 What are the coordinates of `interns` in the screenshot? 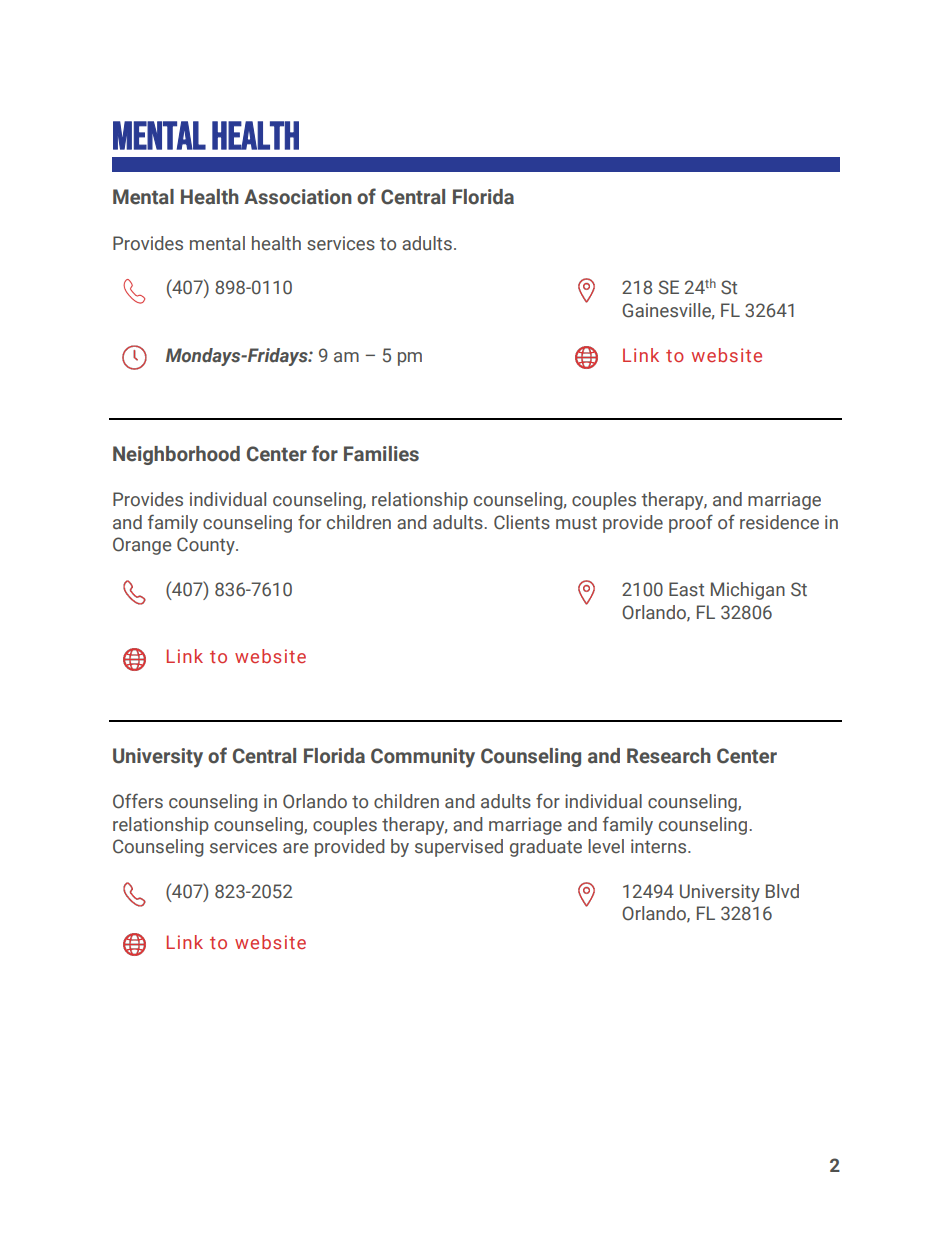 It's located at (660, 846).
